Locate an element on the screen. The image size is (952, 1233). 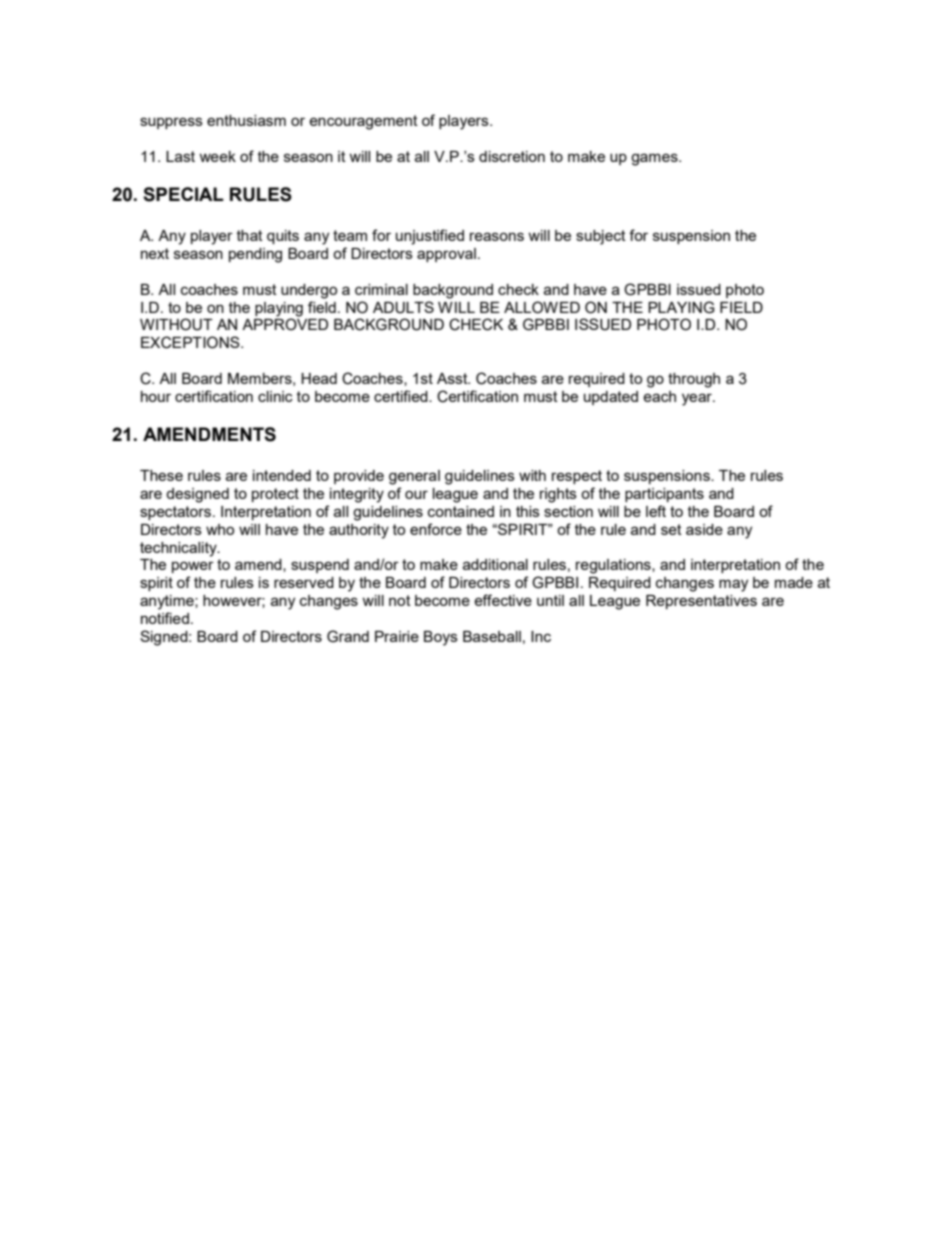
enthusiasm is located at coordinates (246, 120).
